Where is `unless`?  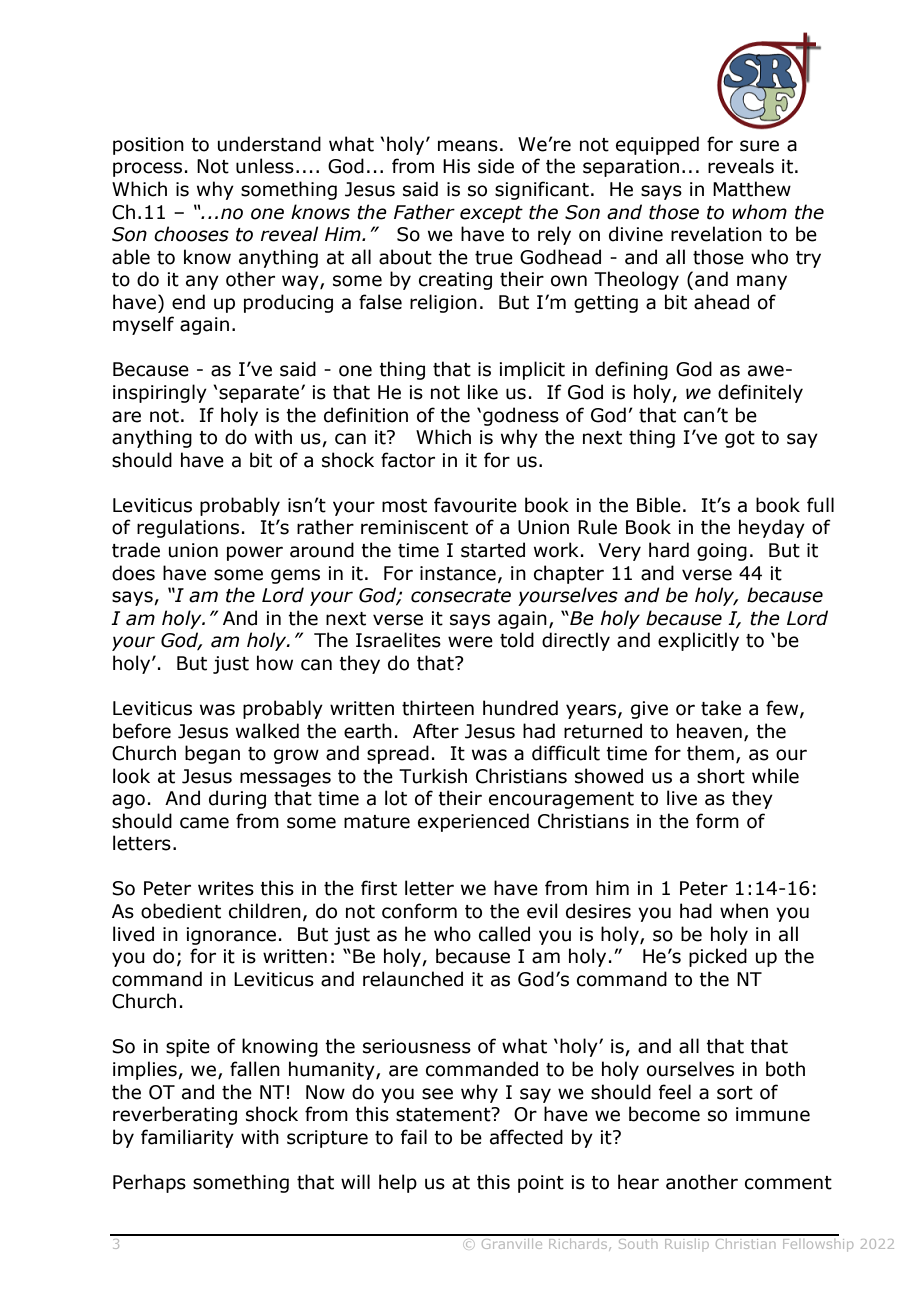 unless is located at coordinates (265, 166).
